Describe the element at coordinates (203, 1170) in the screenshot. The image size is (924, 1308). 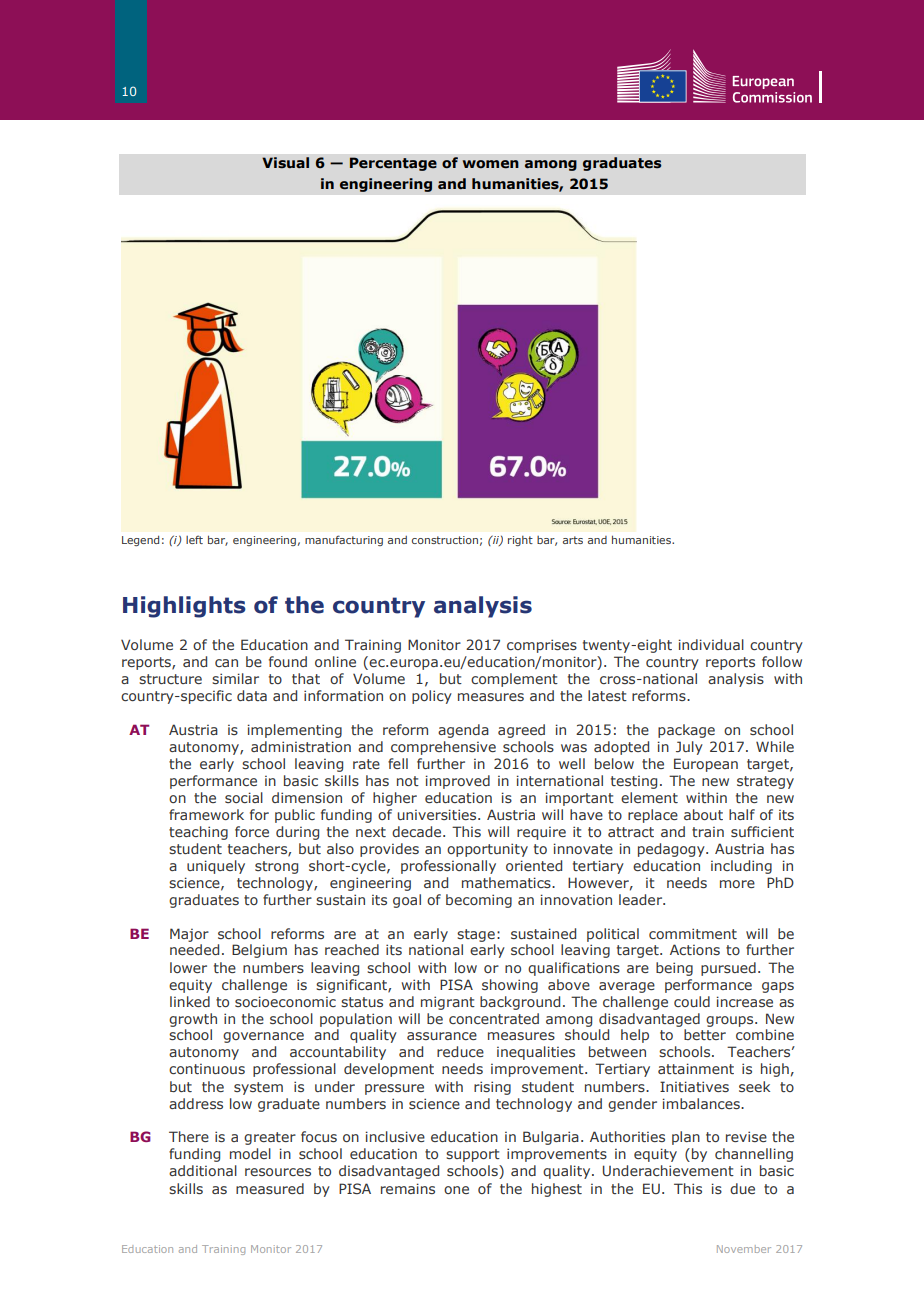
I see `additional` at that location.
